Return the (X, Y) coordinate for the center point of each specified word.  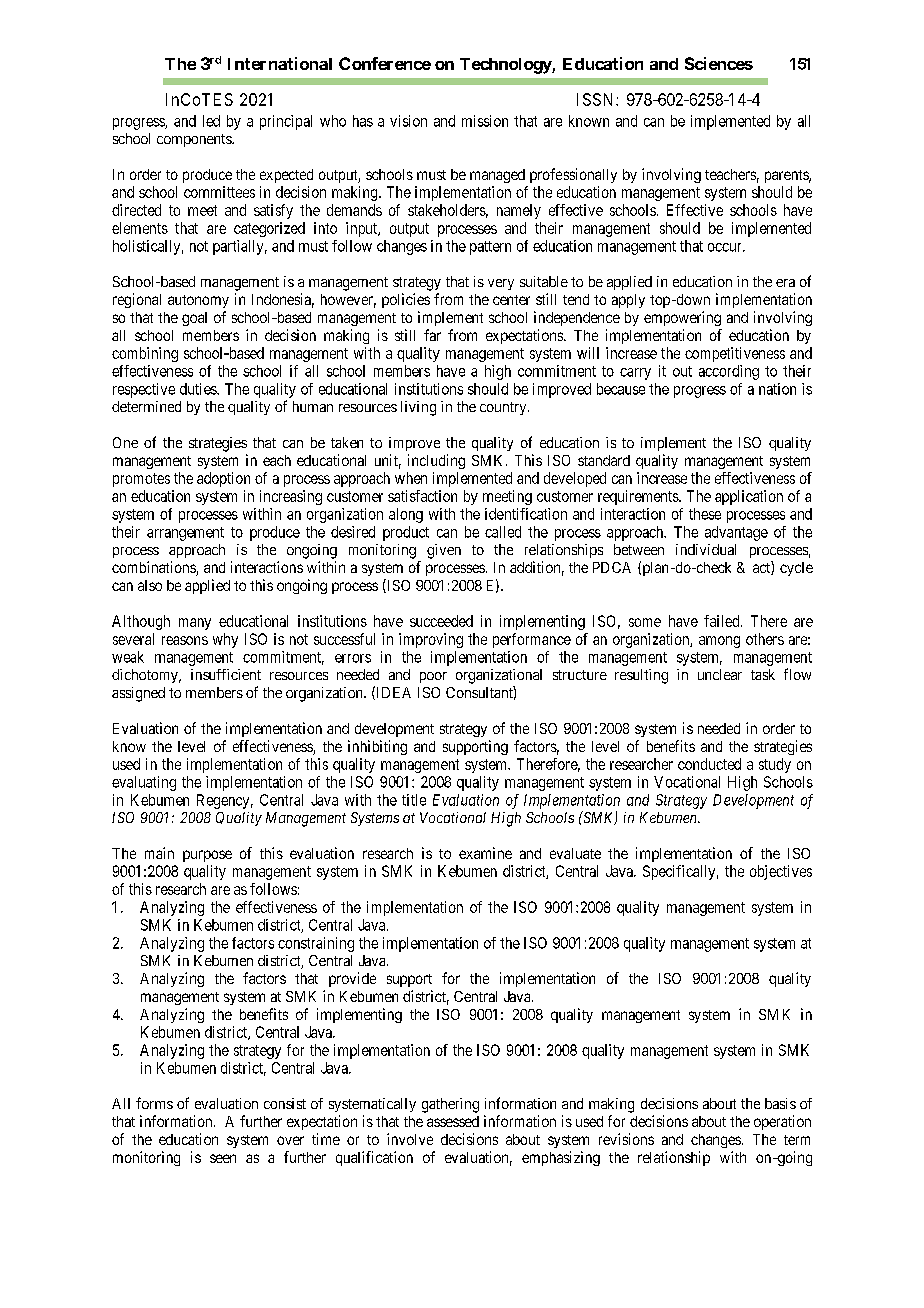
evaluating (144, 783)
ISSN (597, 99)
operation (782, 1122)
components (195, 140)
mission (485, 121)
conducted (709, 764)
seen (223, 1158)
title (414, 800)
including (436, 461)
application (749, 497)
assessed (453, 1121)
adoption (223, 479)
